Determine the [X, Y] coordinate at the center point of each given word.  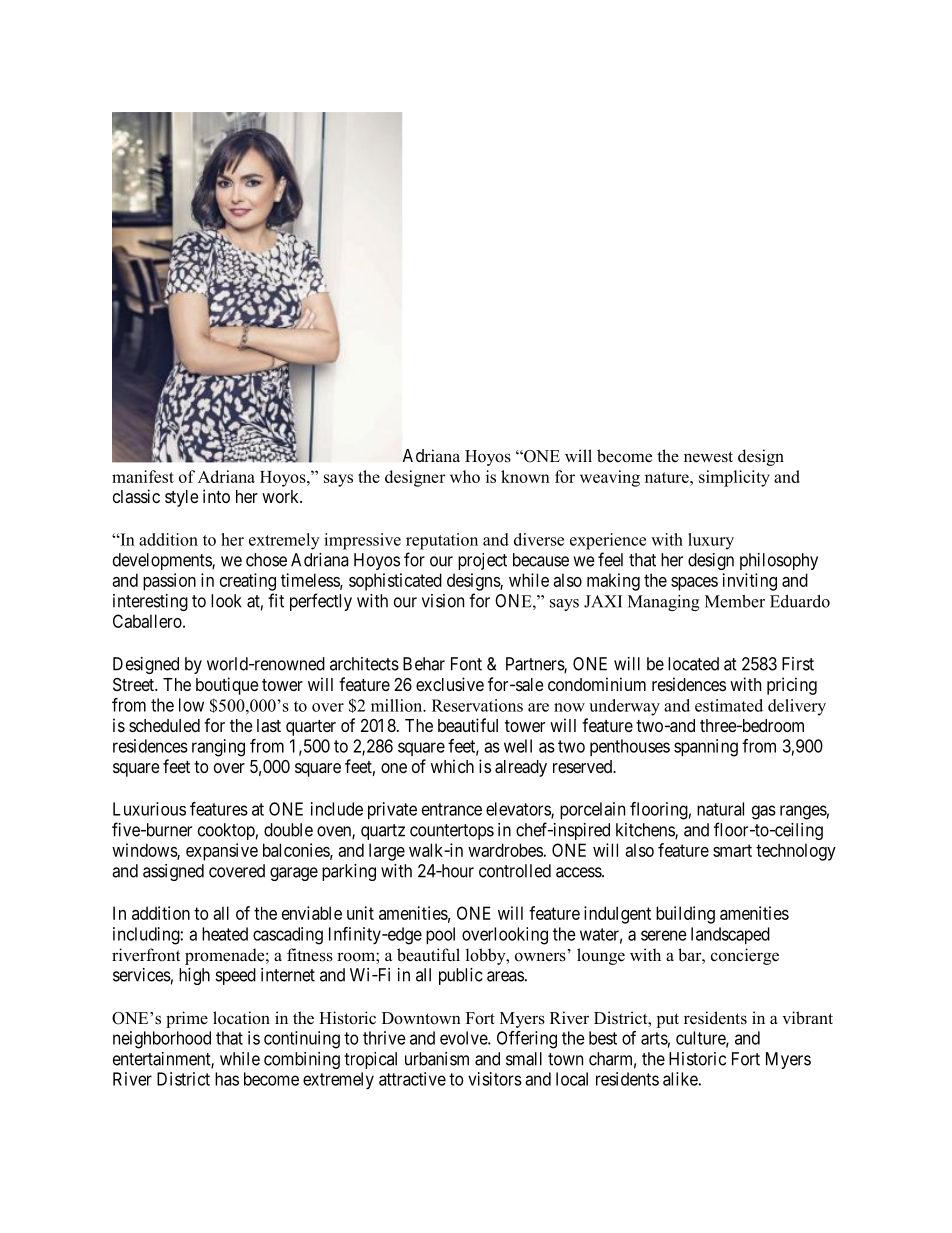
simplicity [734, 478]
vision [443, 601]
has [227, 1079]
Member [735, 601]
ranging [218, 748]
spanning [706, 748]
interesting [150, 602]
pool [440, 935]
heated [225, 934]
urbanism [437, 1059]
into [216, 496]
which [452, 766]
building [685, 915]
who [465, 476]
